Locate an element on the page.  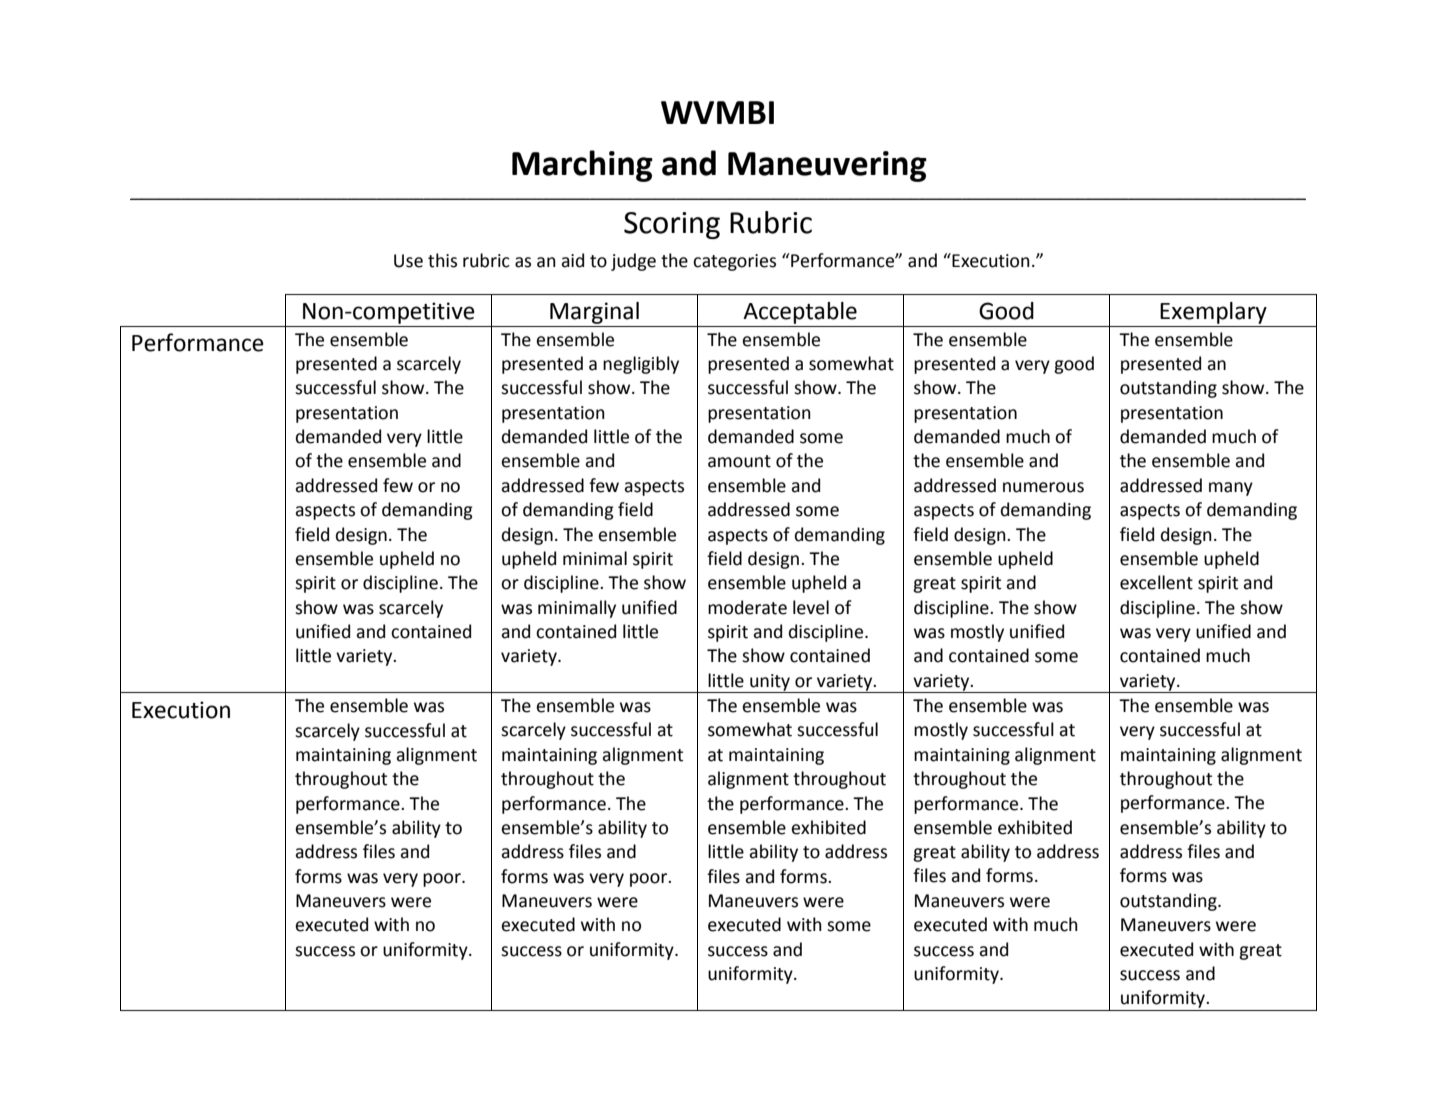
Acceptable is located at coordinates (800, 313).
